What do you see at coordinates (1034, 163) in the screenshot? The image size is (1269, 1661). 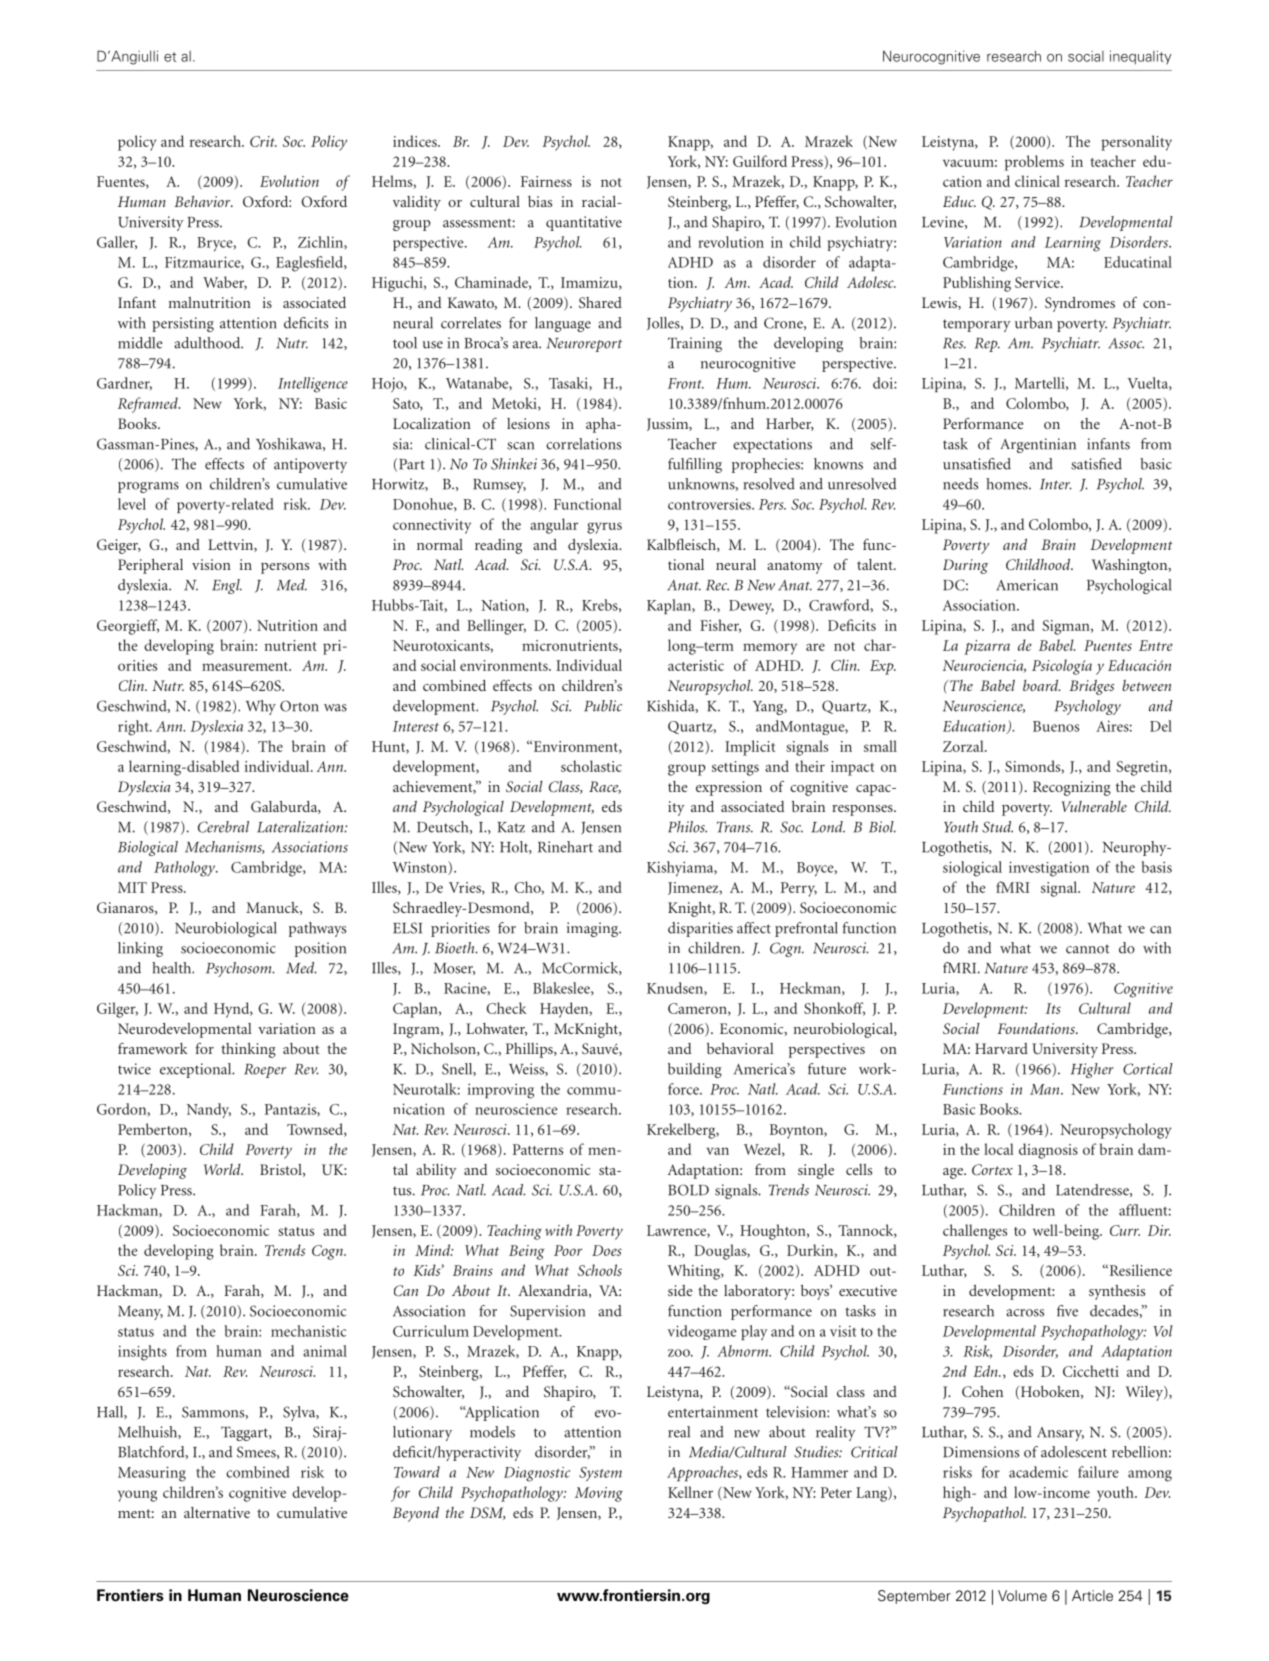 I see `problems` at bounding box center [1034, 163].
